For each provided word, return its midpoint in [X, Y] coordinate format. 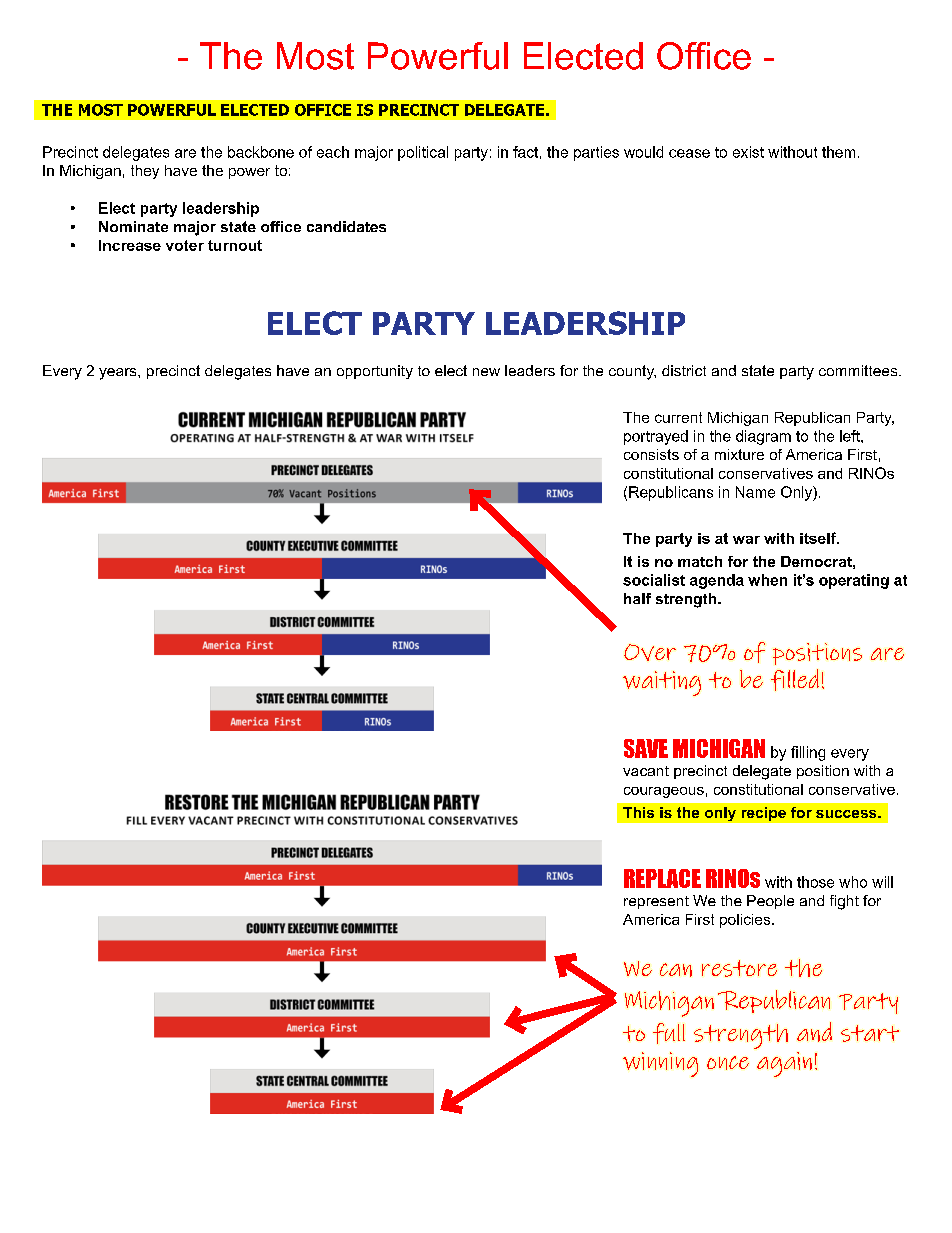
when [767, 580]
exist [748, 152]
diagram [763, 437]
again [784, 1064]
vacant [646, 771]
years [119, 374]
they [145, 172]
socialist [654, 580]
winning [660, 1064]
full [669, 1033]
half [637, 598]
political [423, 153]
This [638, 812]
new [486, 372]
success [847, 814]
